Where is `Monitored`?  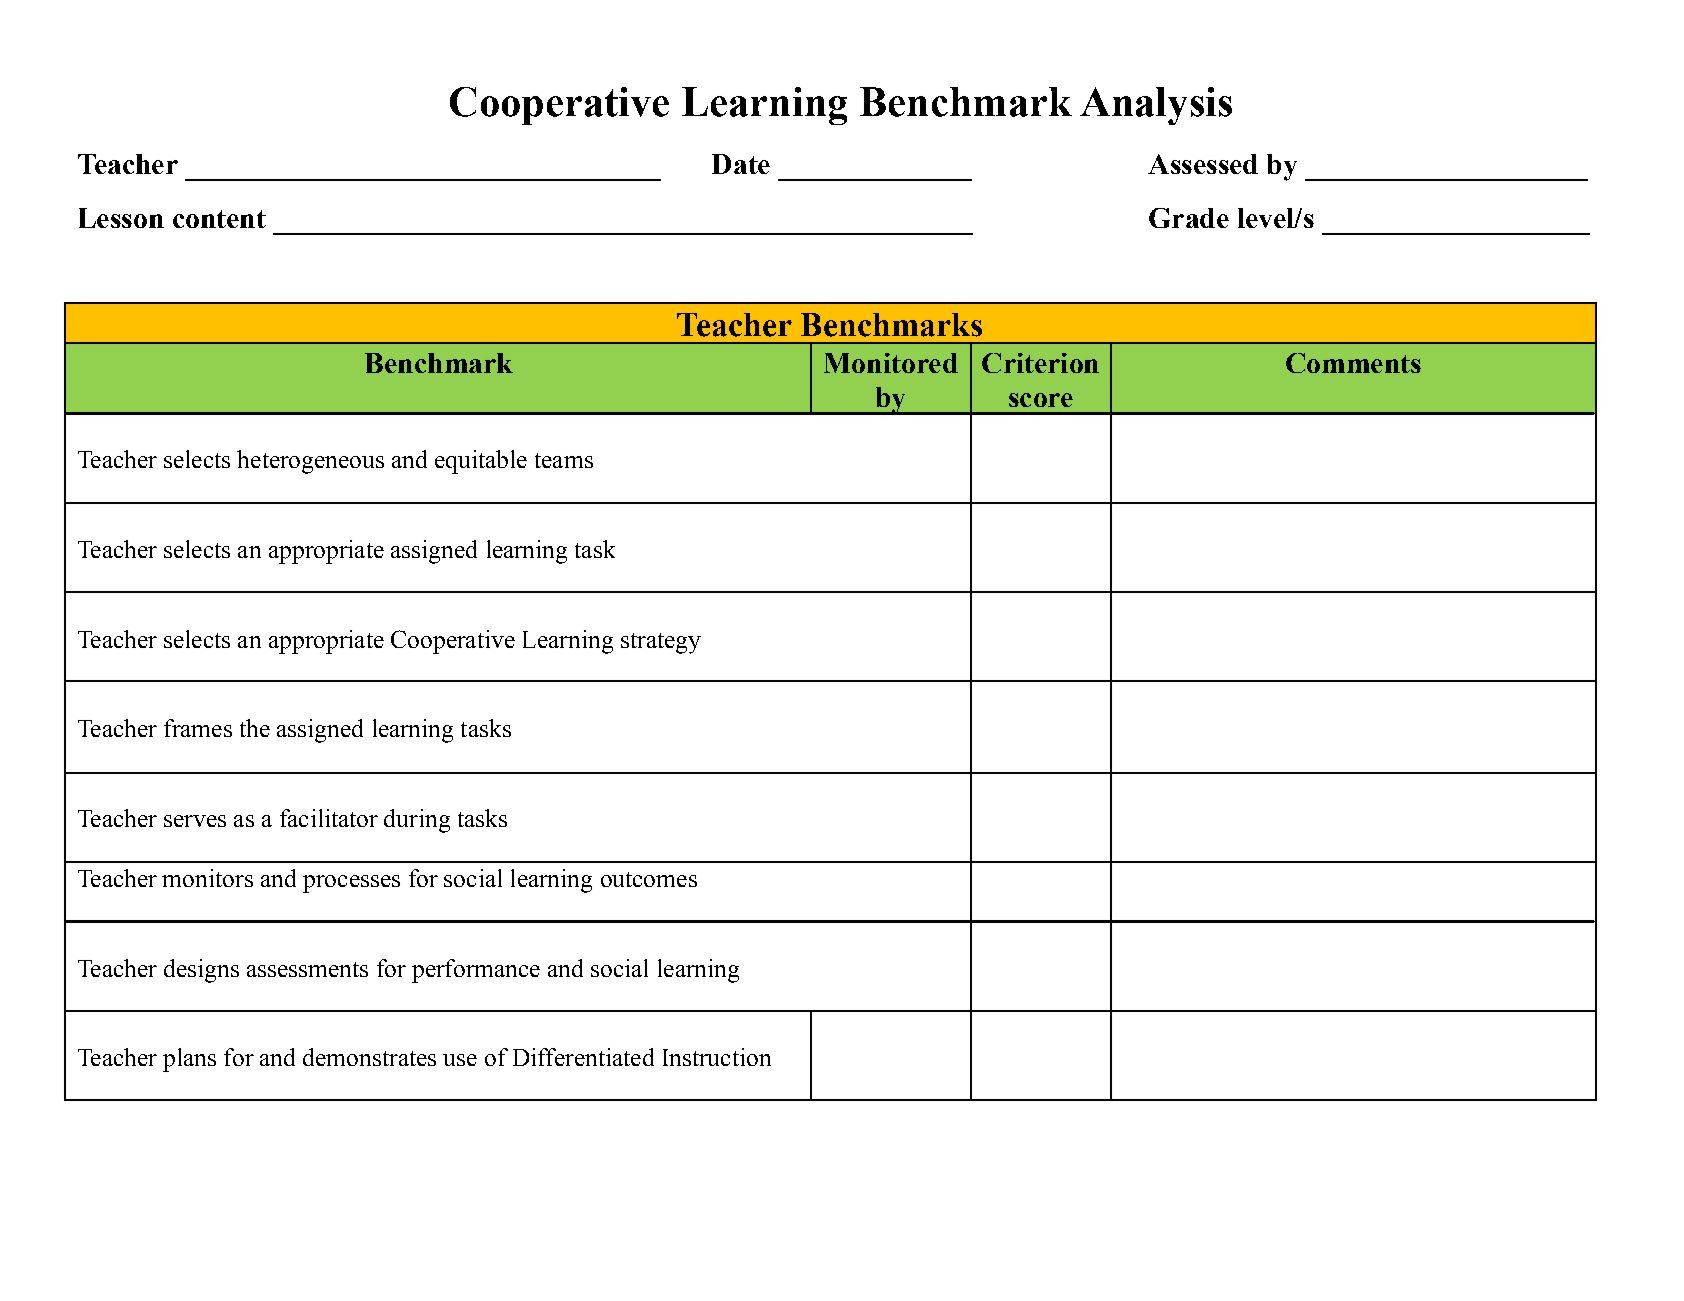
Monitored is located at coordinates (891, 363).
